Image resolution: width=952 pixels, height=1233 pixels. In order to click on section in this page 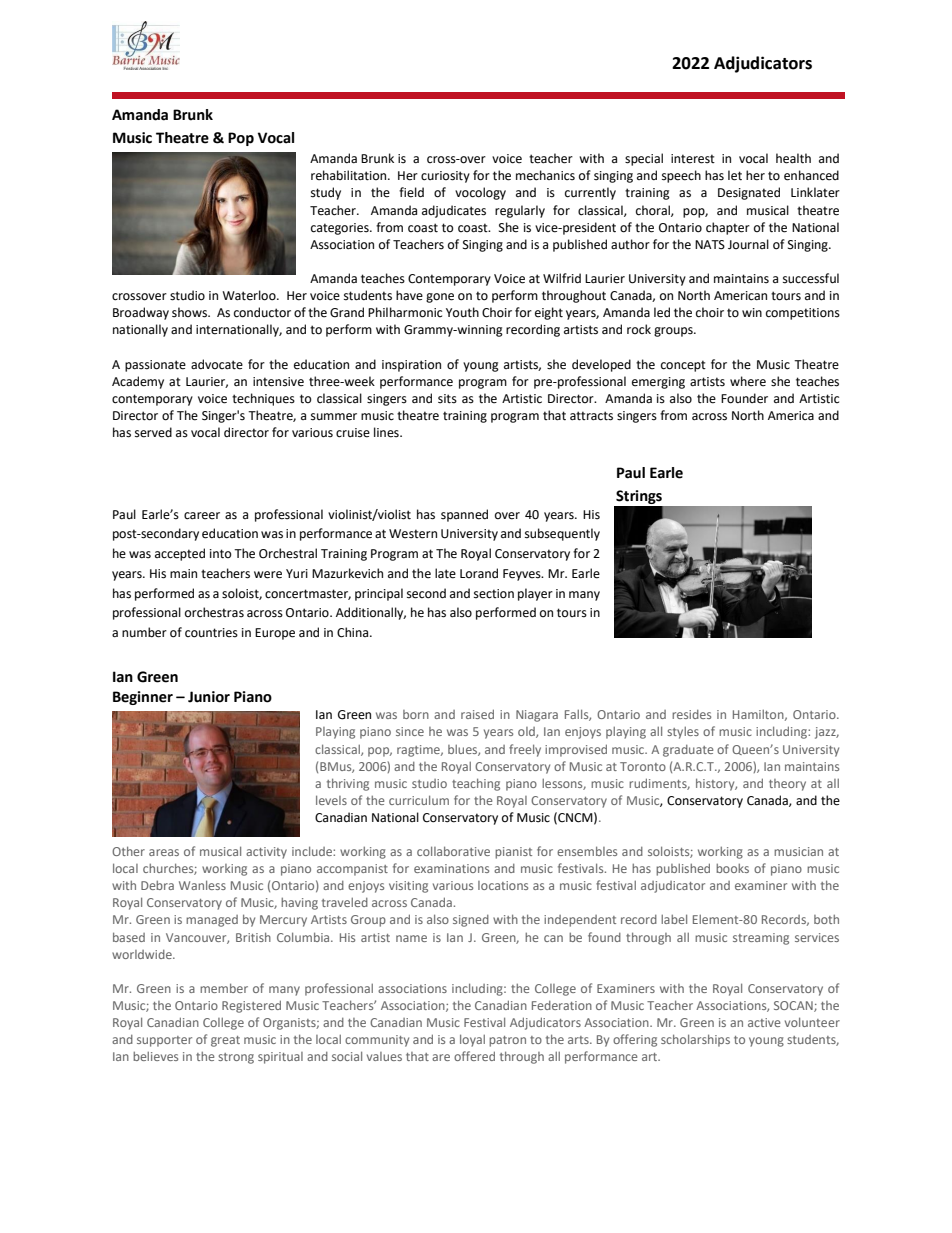, I will do `click(494, 594)`.
